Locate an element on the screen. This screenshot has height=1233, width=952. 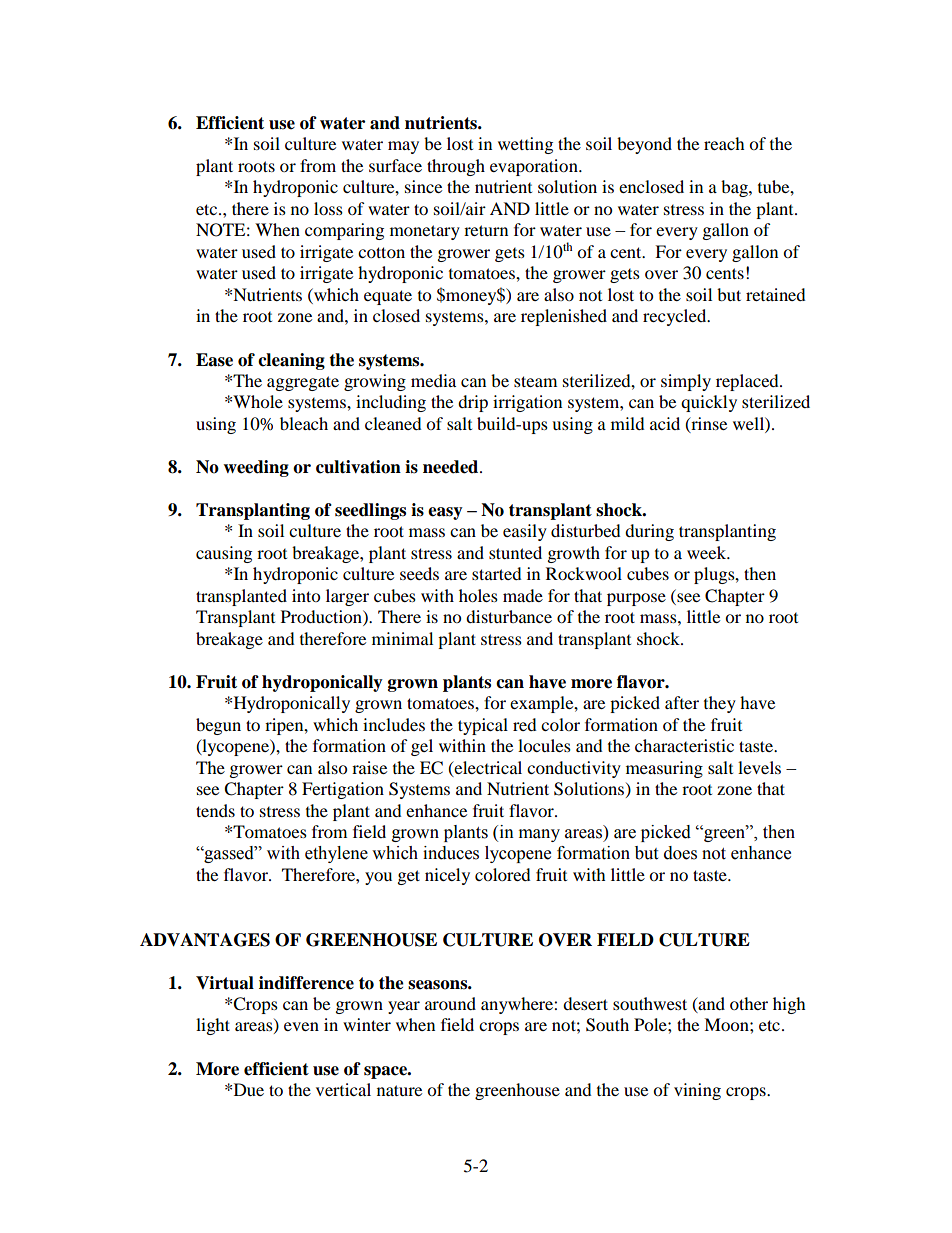
bag is located at coordinates (735, 188).
